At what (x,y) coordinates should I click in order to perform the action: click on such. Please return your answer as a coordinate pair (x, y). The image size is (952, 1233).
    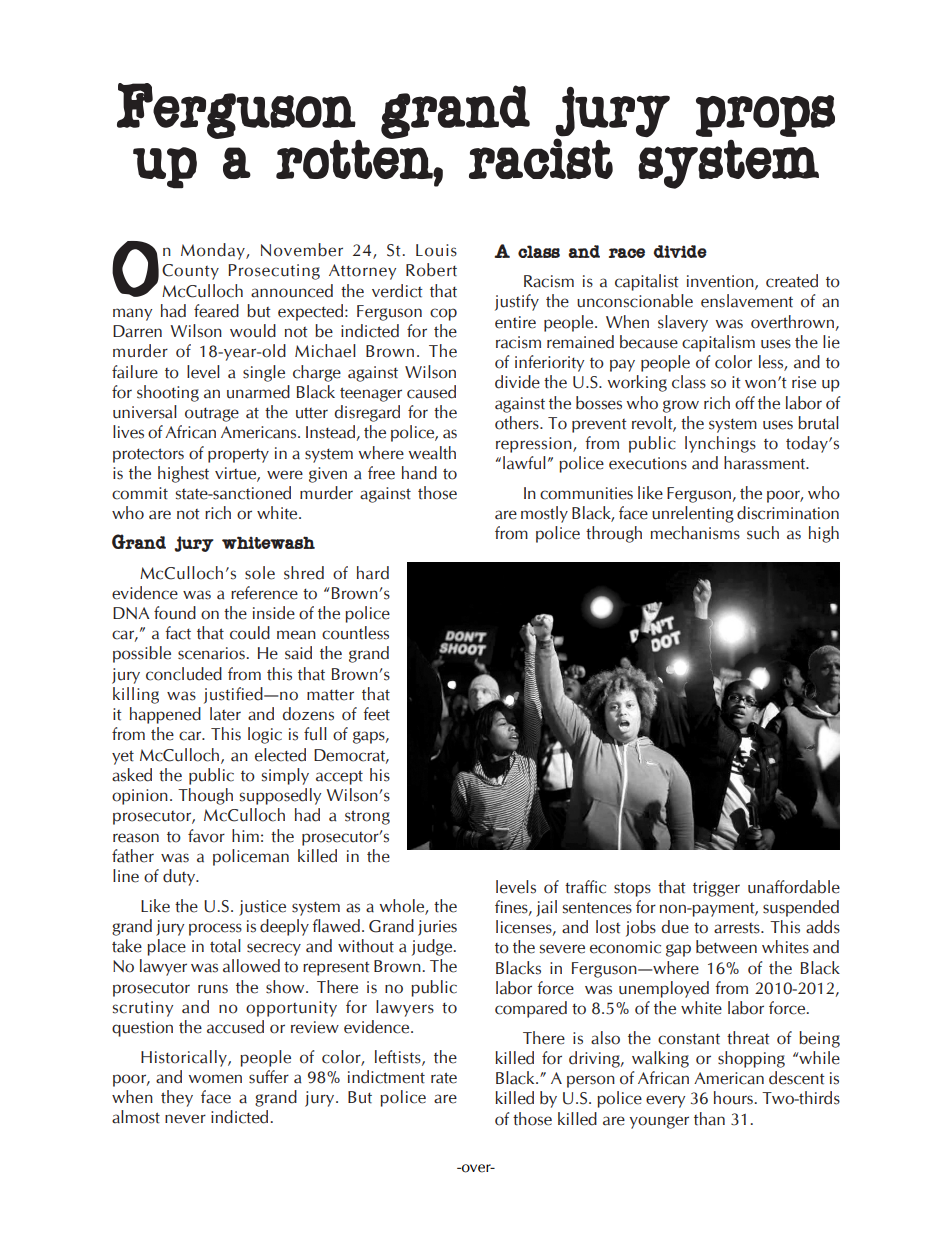
    Looking at the image, I should click on (763, 533).
